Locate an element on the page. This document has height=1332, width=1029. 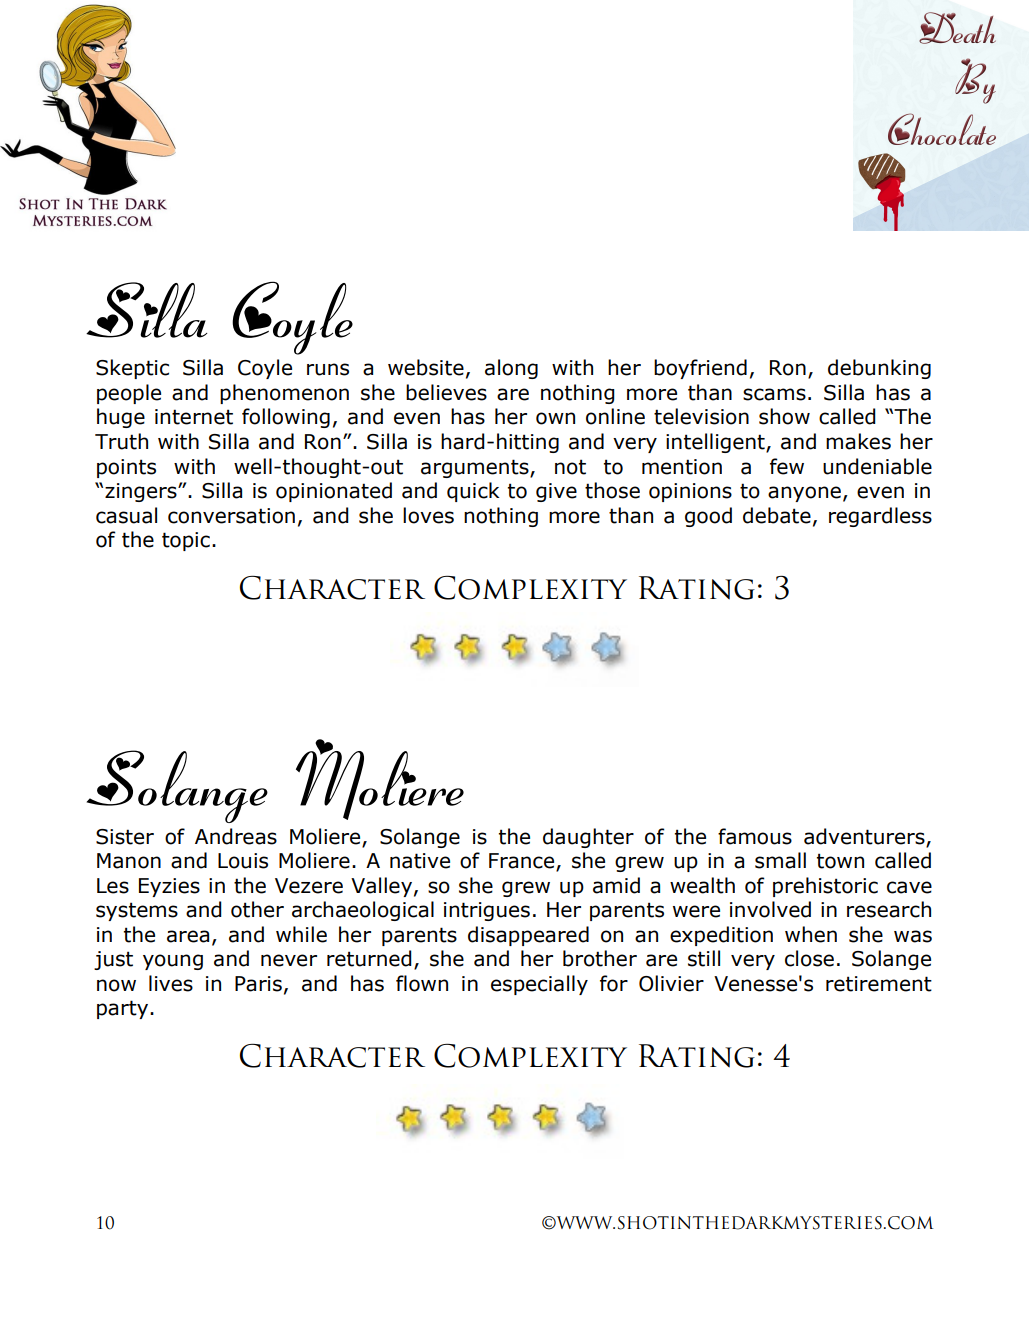
especially is located at coordinates (539, 985).
